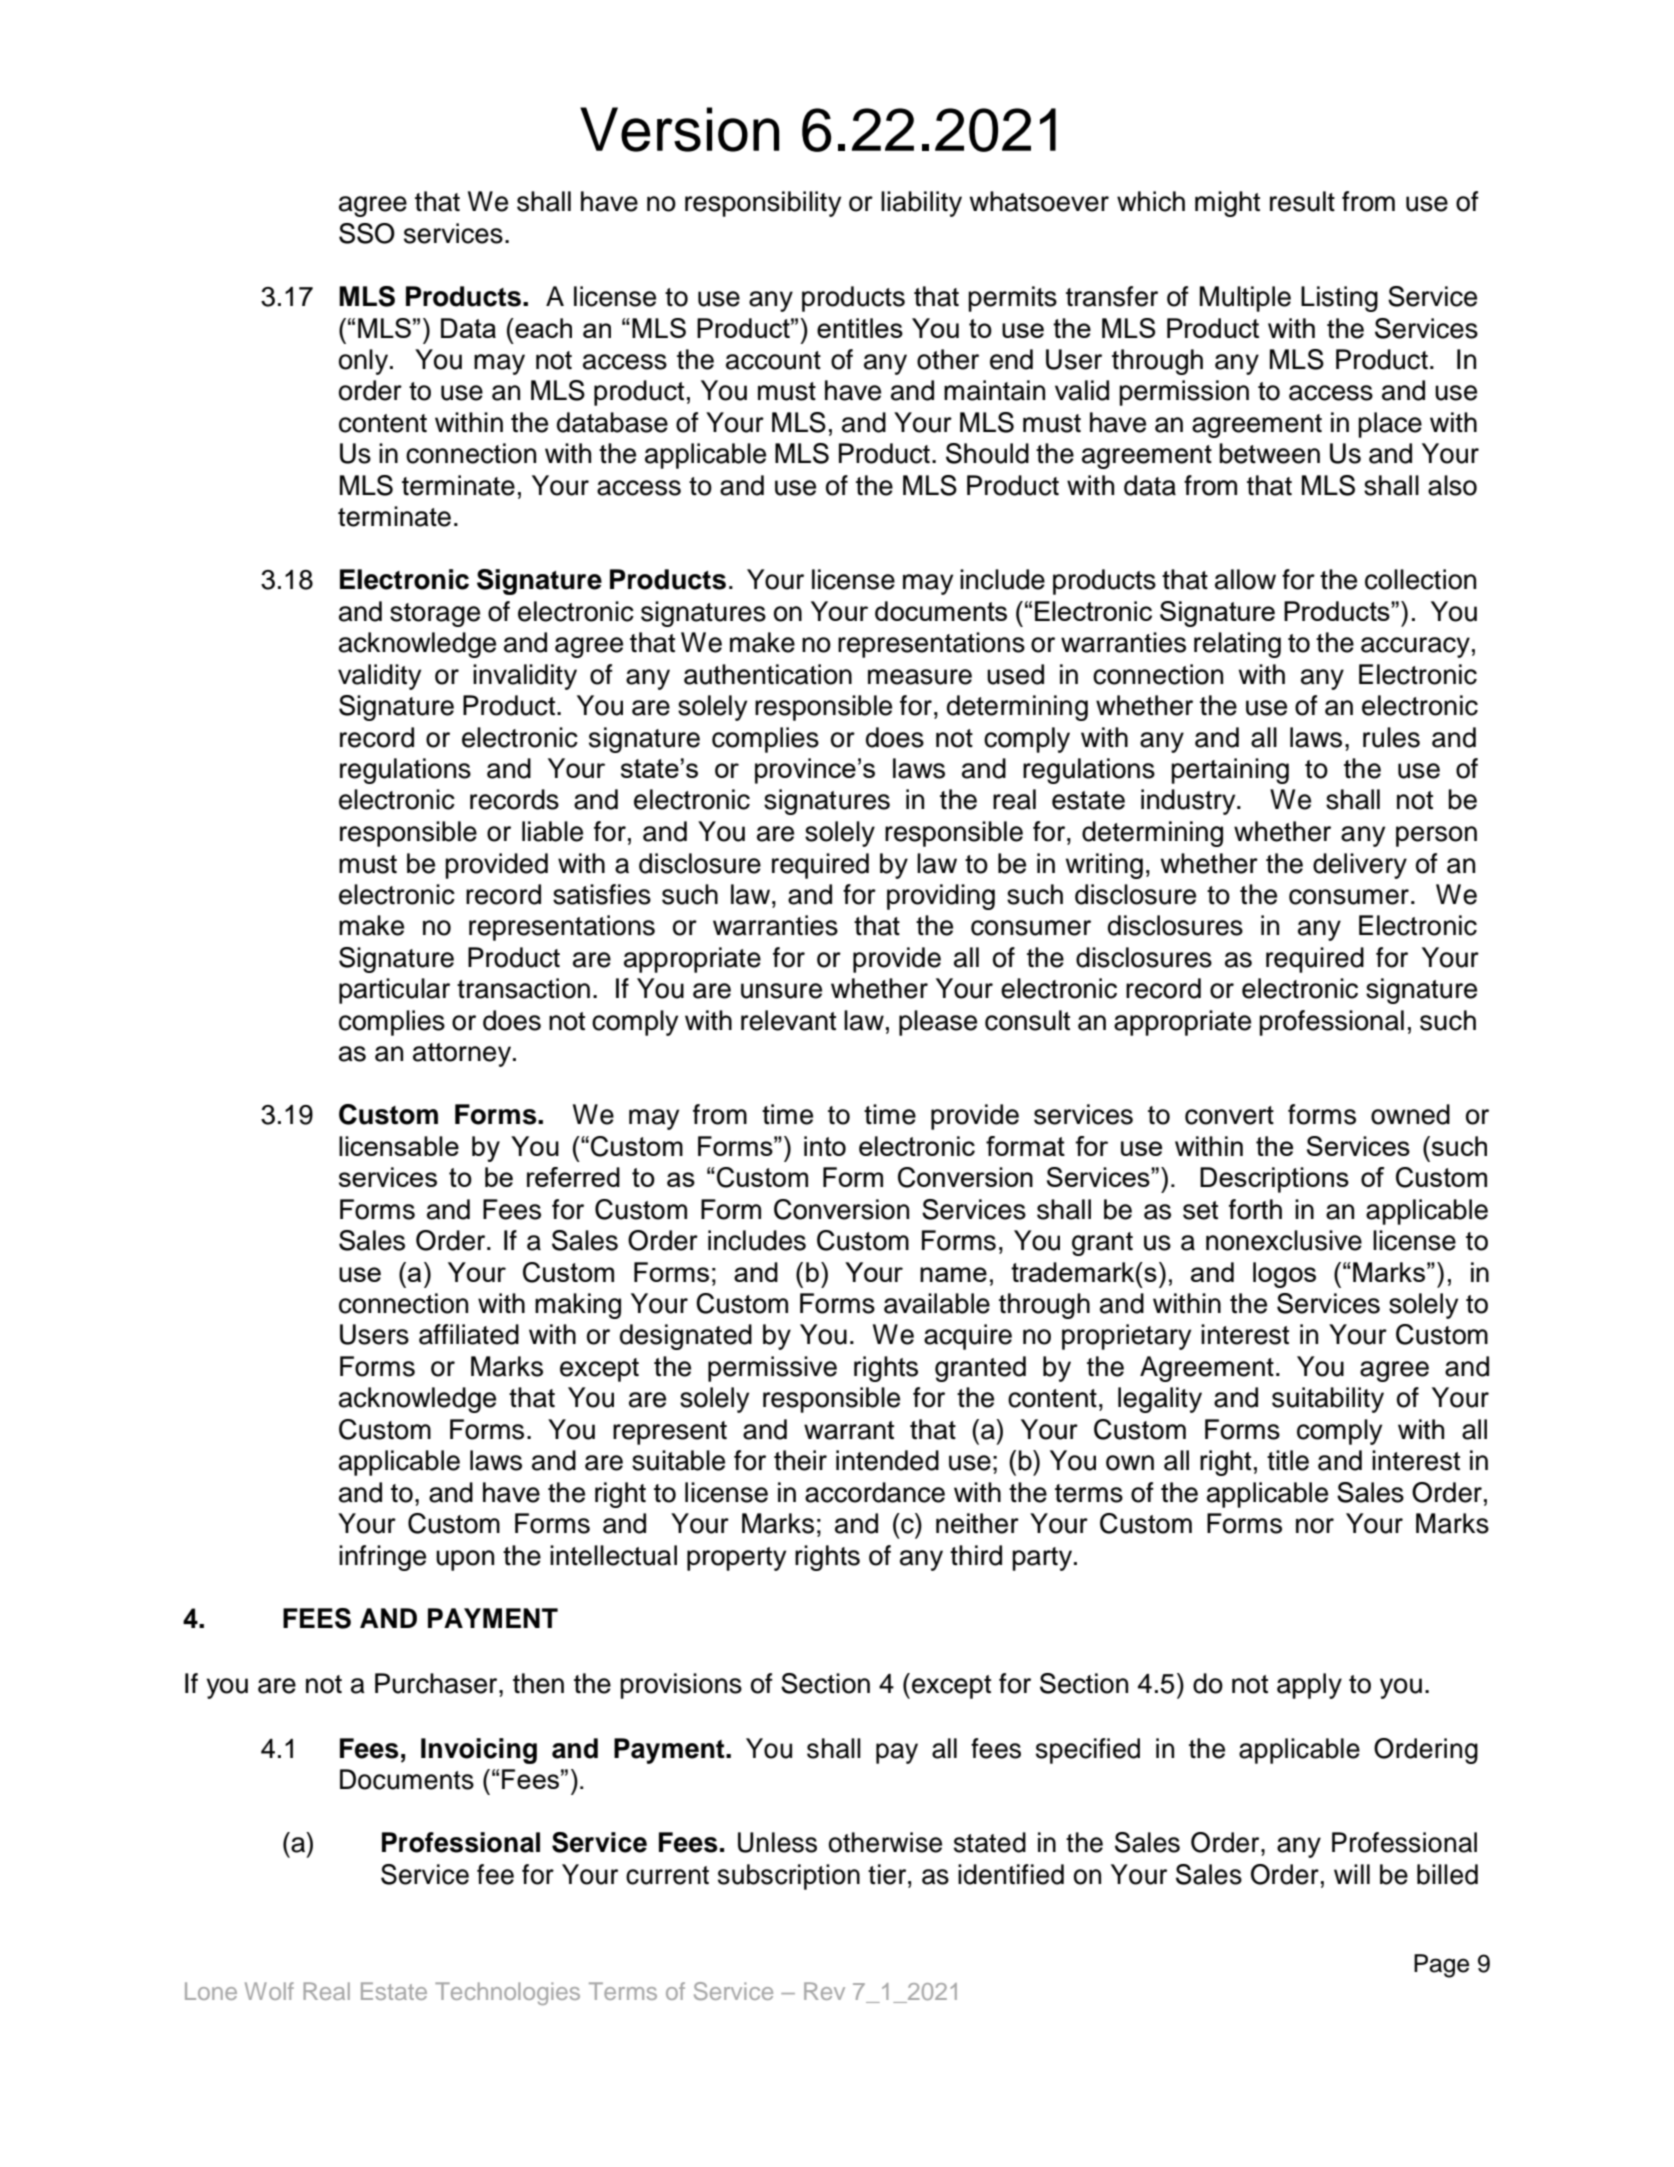  Describe the element at coordinates (463, 1055) in the image. I see `attorney` at that location.
